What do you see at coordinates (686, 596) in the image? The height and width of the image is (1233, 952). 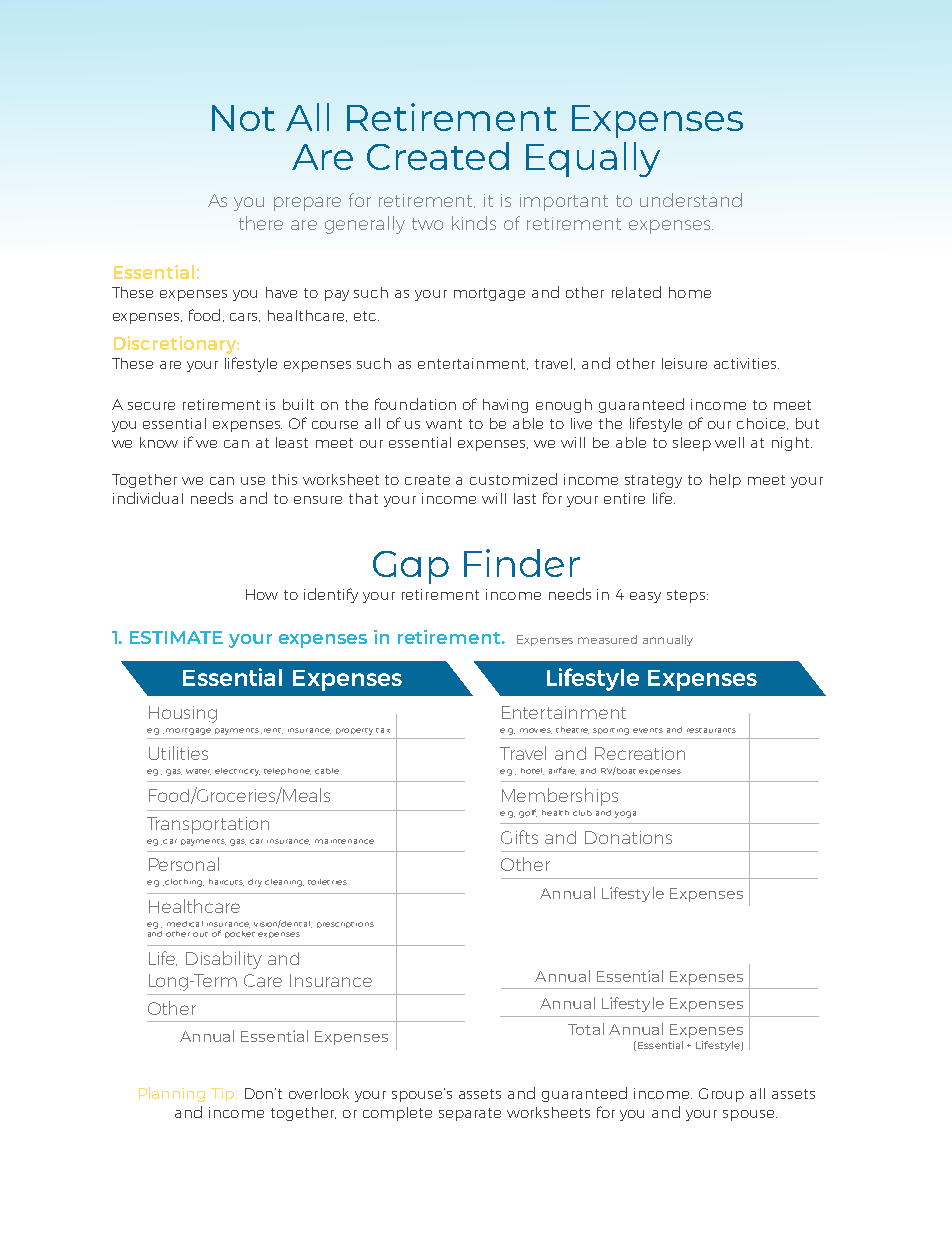 I see `steps` at bounding box center [686, 596].
